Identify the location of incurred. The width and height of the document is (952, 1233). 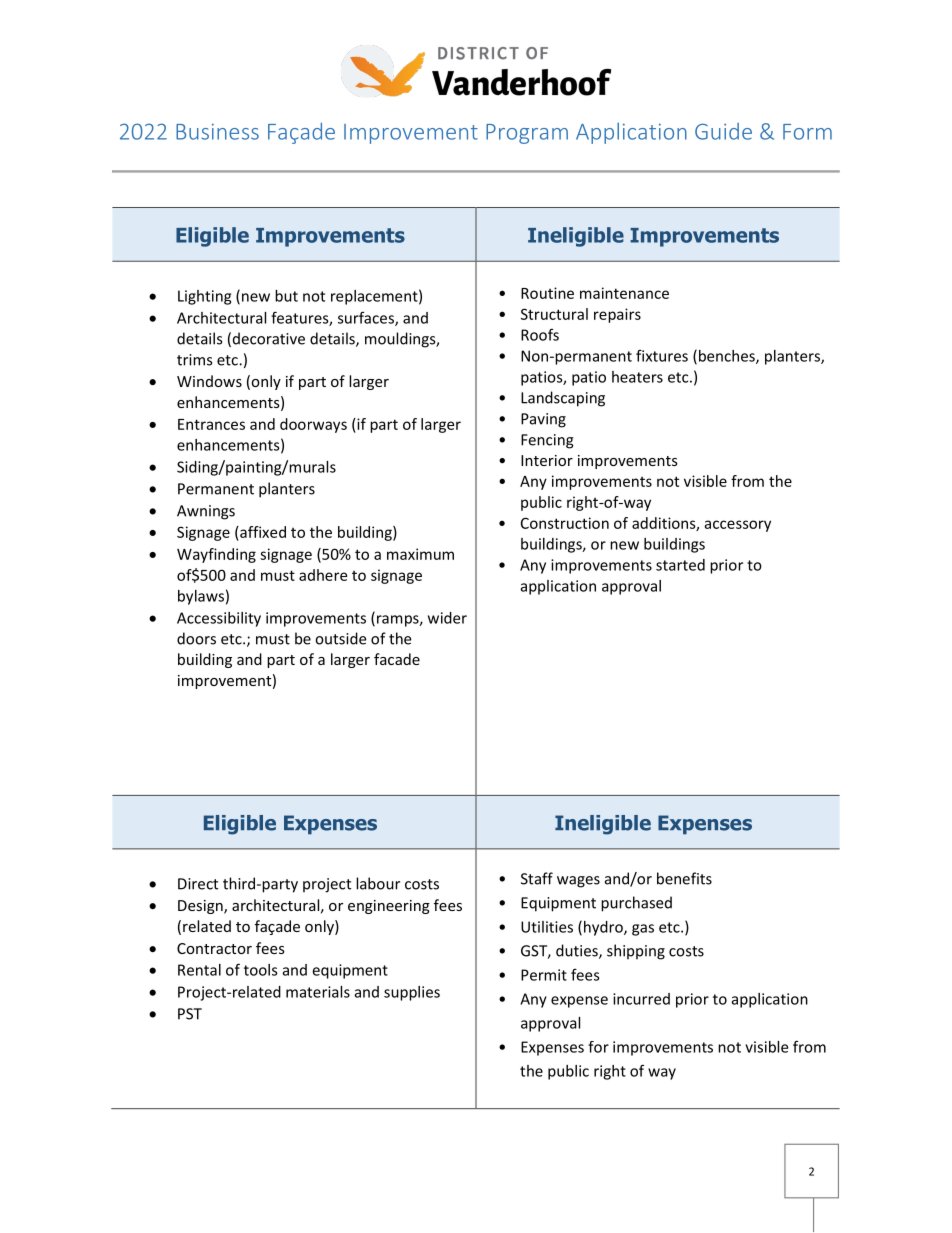
(641, 999).
